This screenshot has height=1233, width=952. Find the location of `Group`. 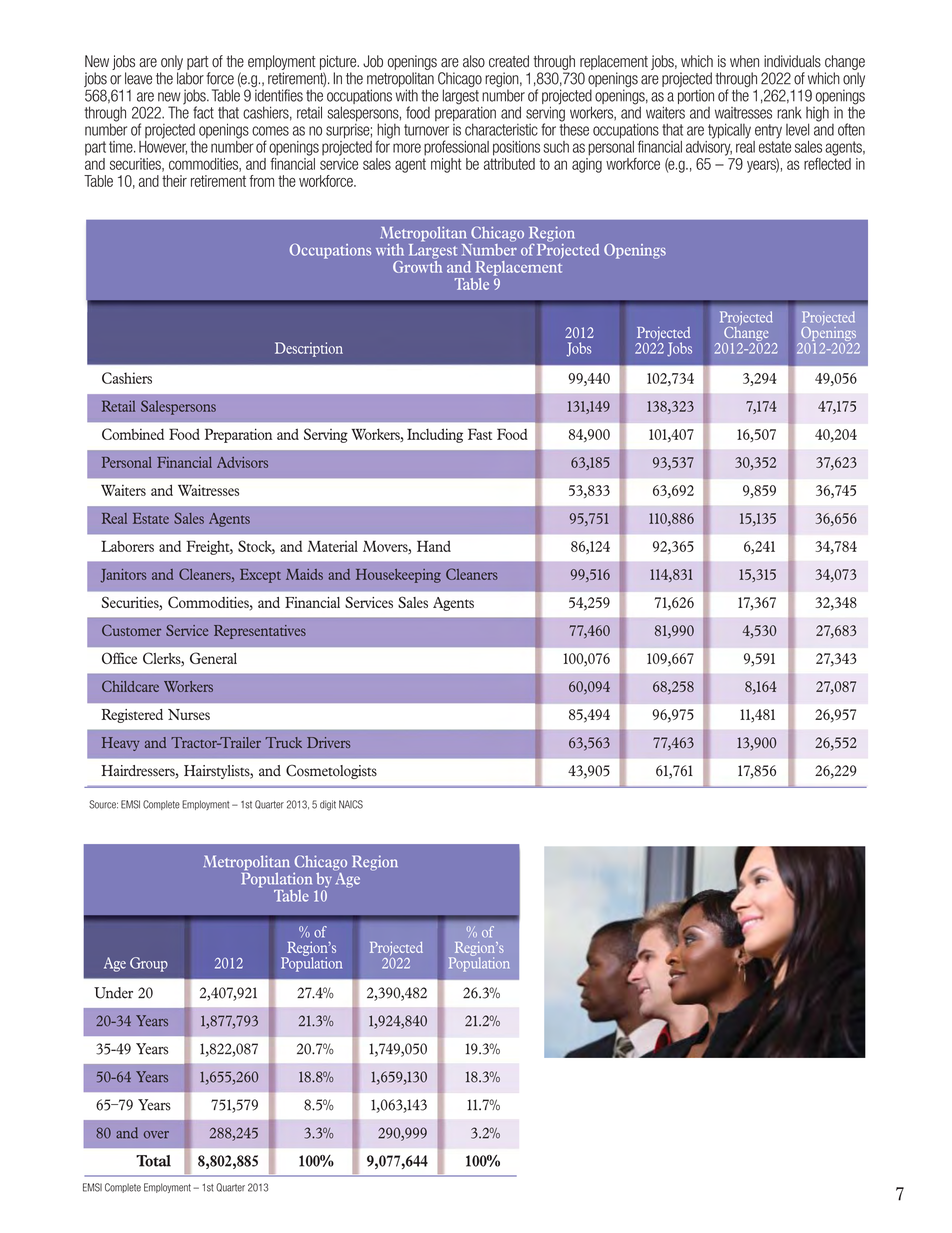

Group is located at coordinates (149, 964).
